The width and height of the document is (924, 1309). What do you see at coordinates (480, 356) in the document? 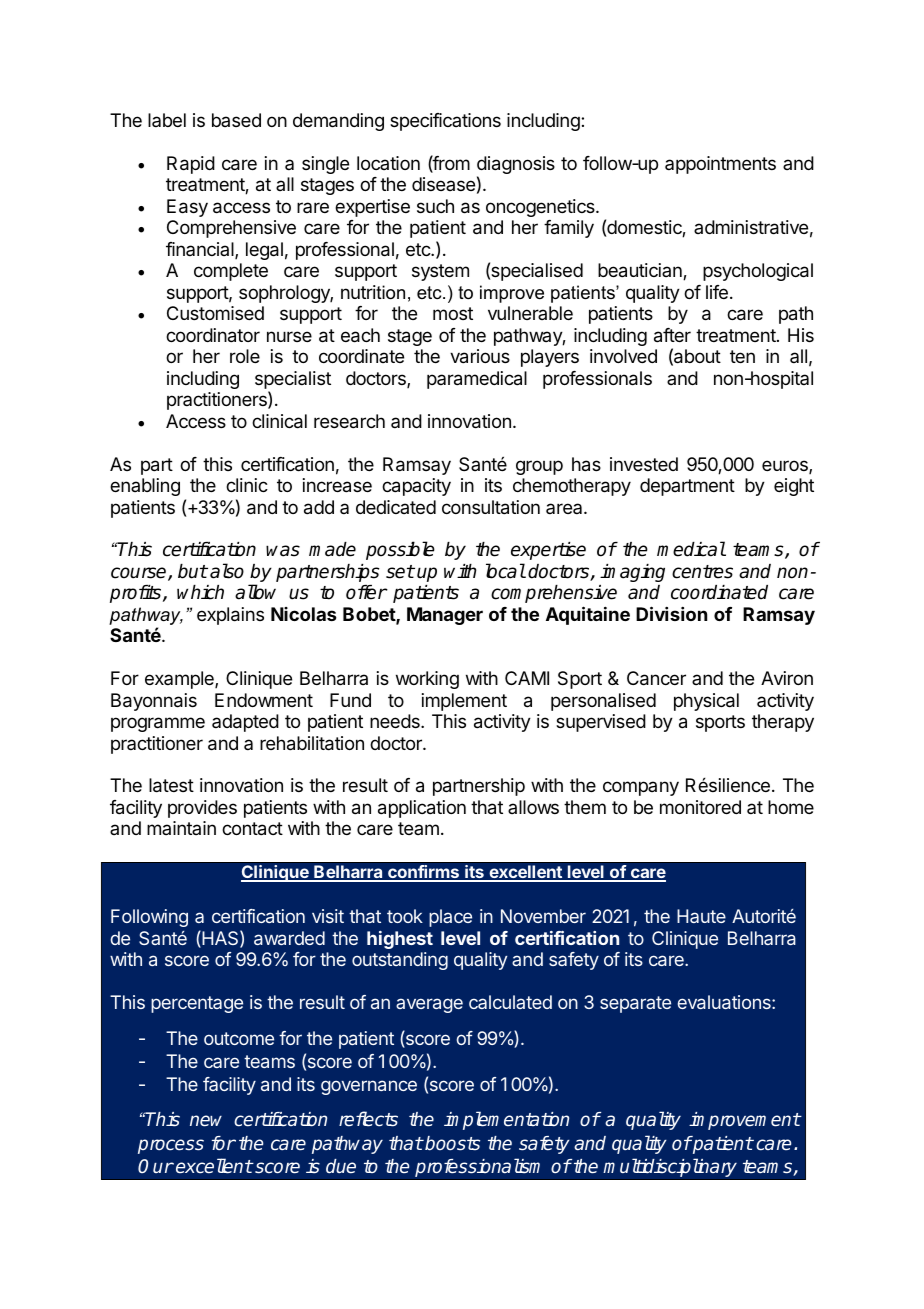
I see `various` at bounding box center [480, 356].
